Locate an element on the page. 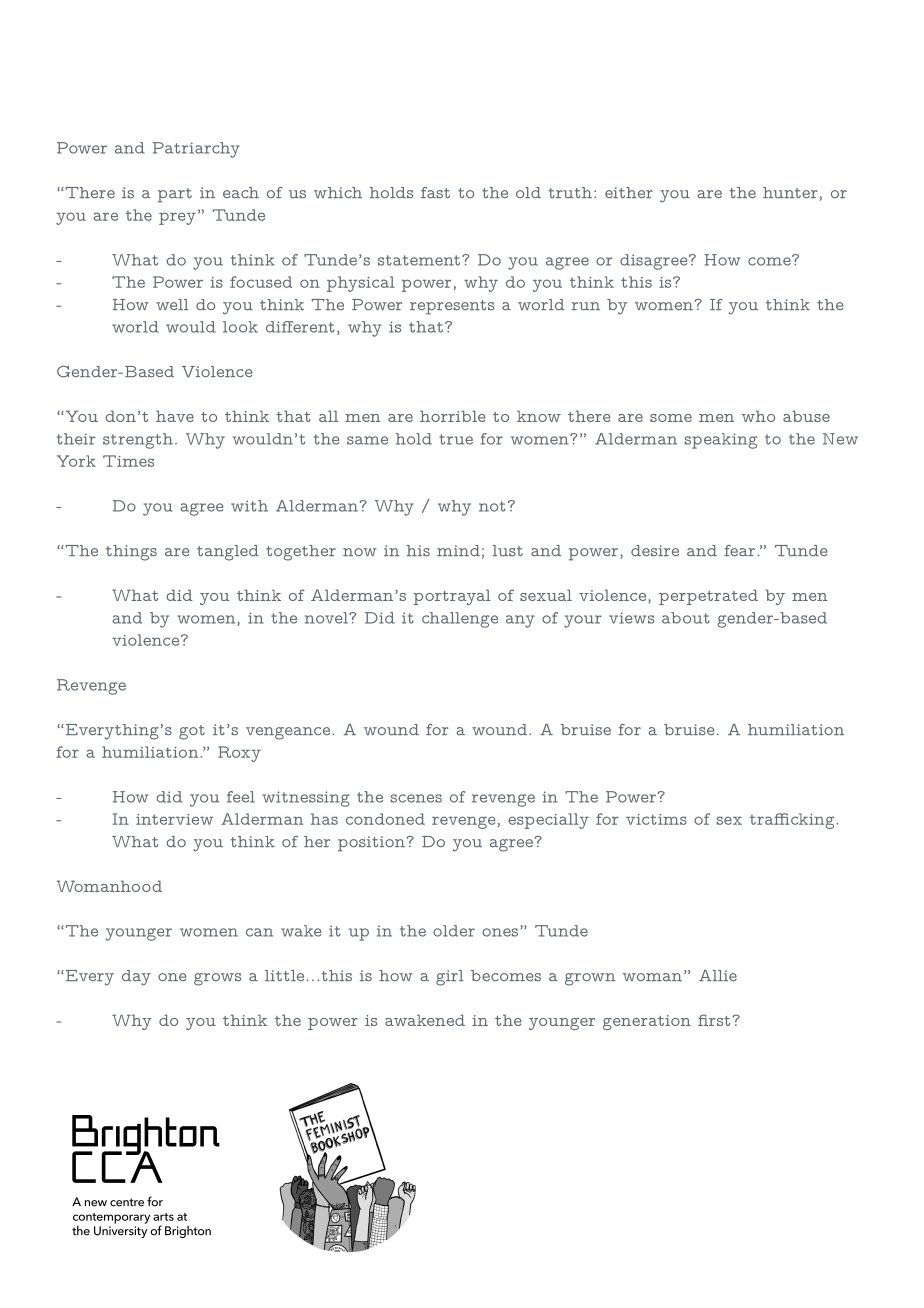  hunter is located at coordinates (790, 193).
